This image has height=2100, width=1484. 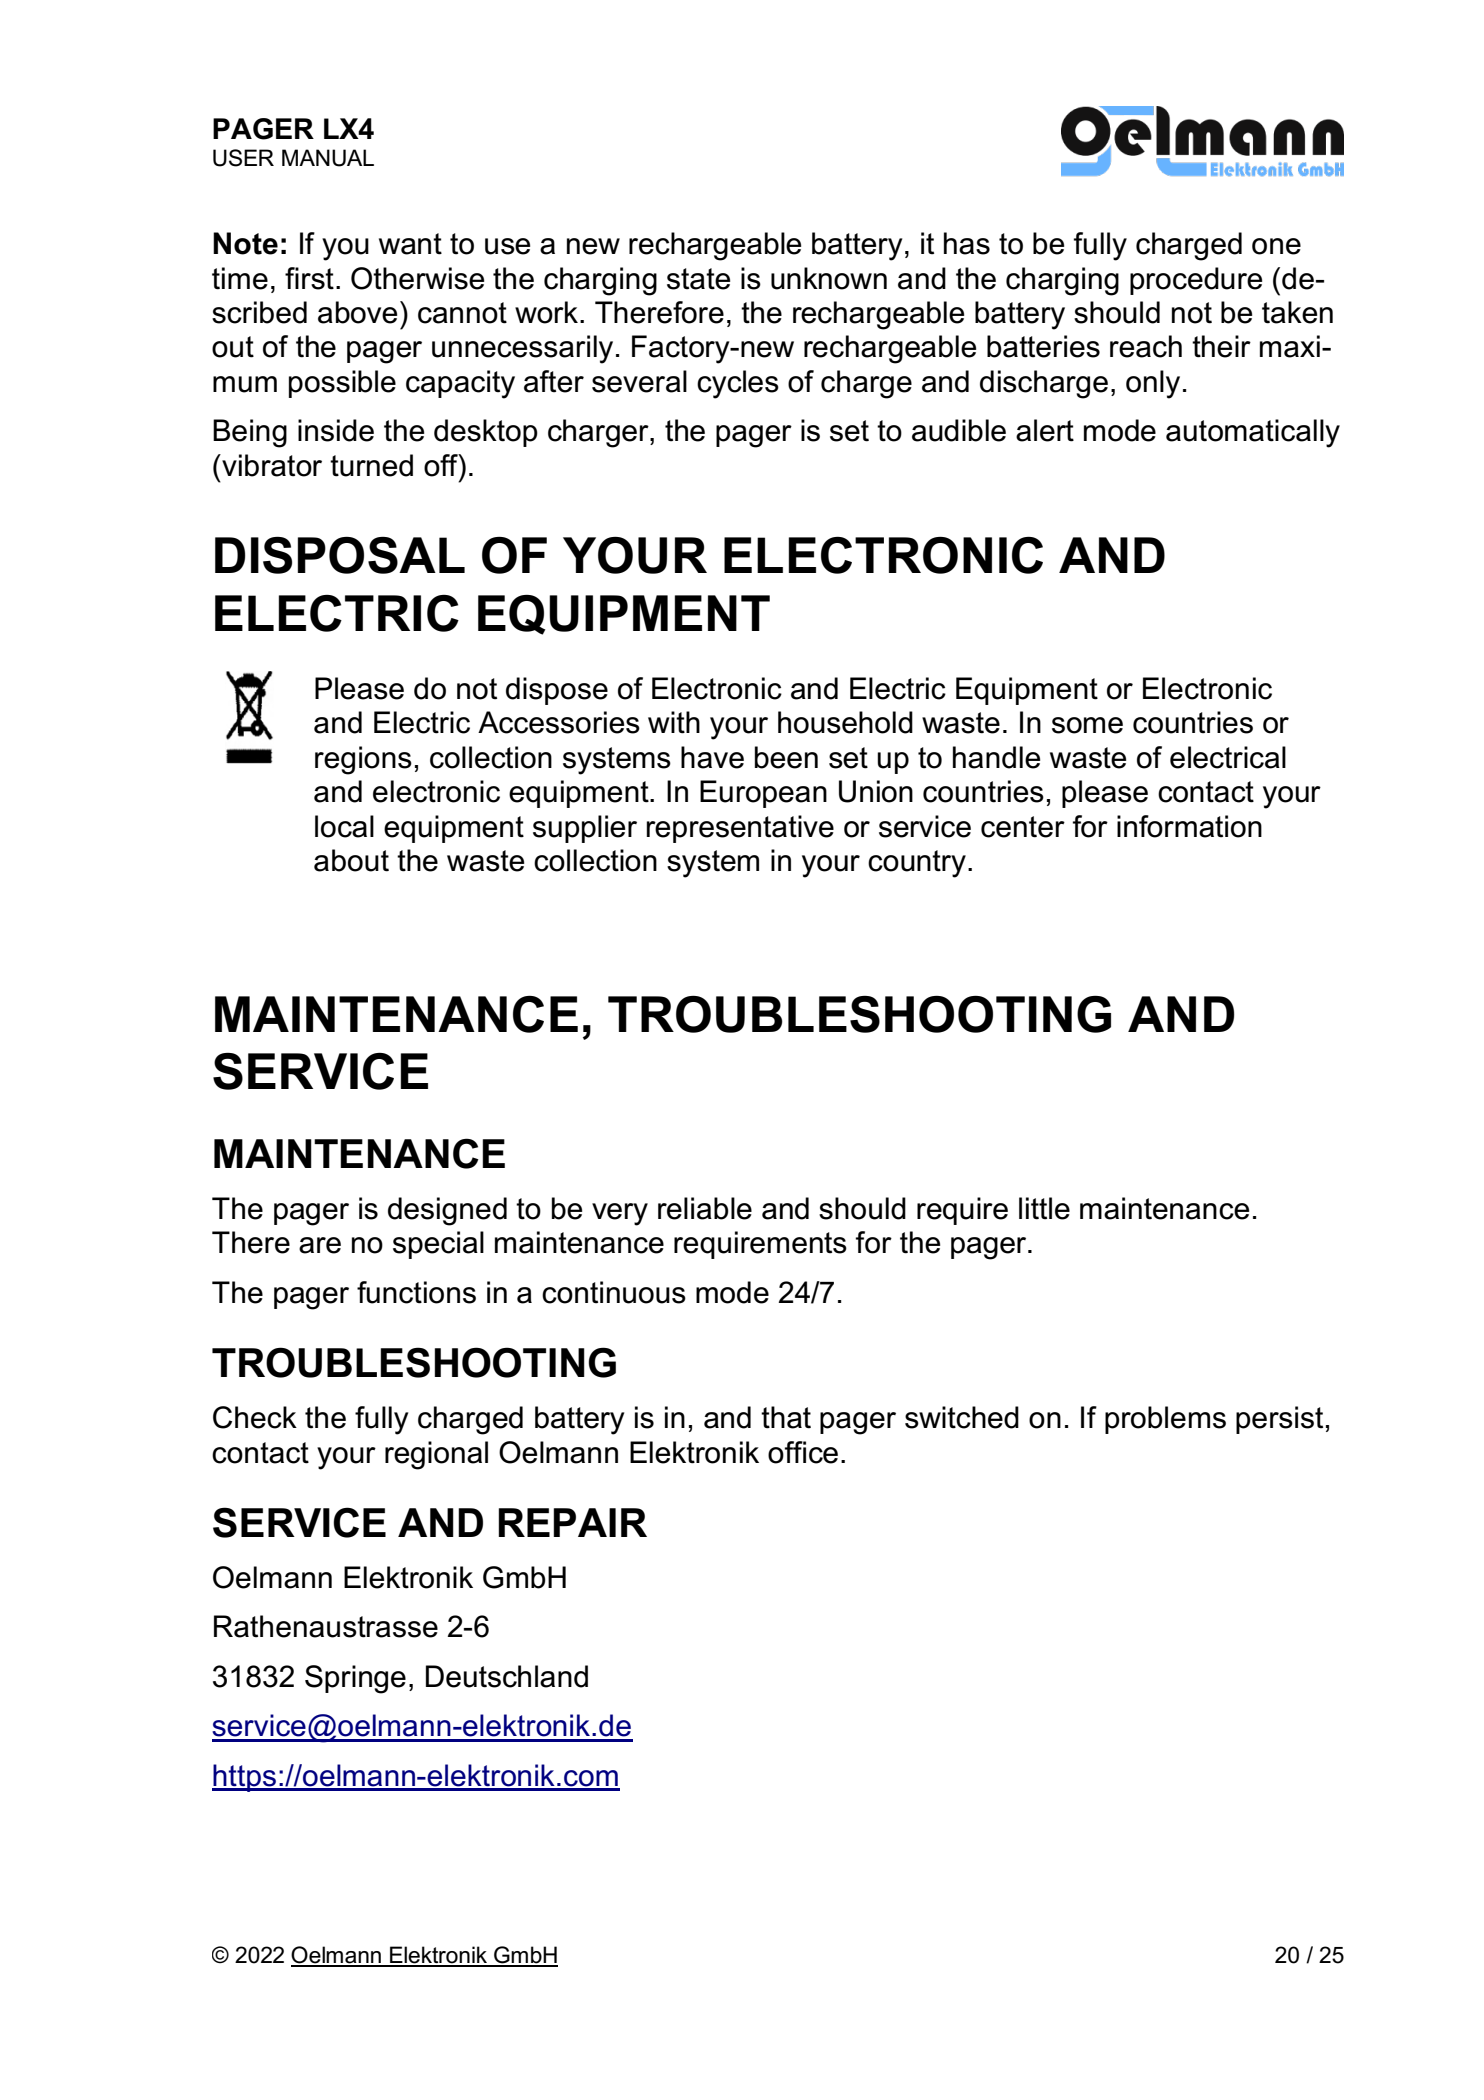 What do you see at coordinates (1087, 725) in the image?
I see `some` at bounding box center [1087, 725].
